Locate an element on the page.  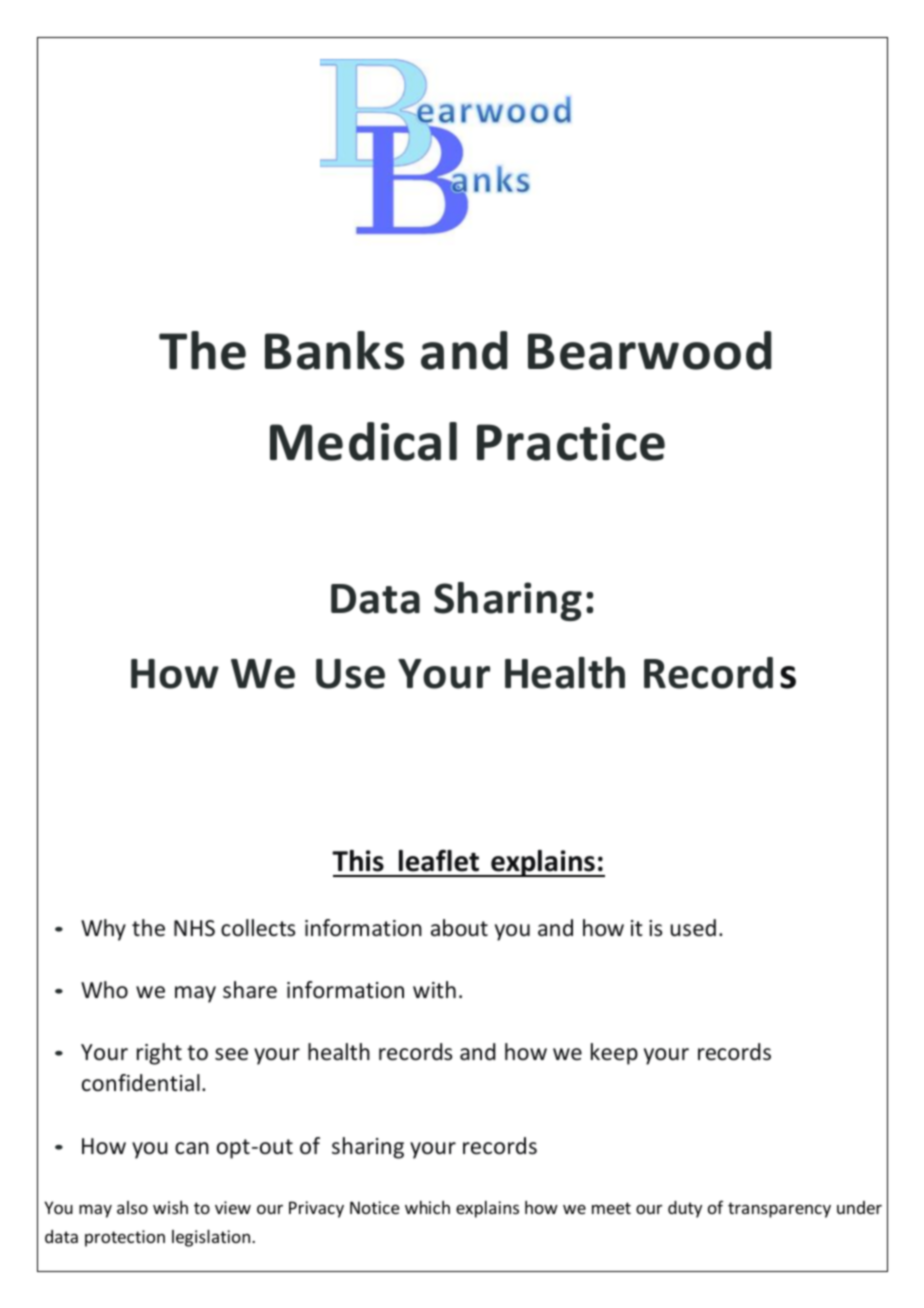
keep is located at coordinates (614, 1054).
